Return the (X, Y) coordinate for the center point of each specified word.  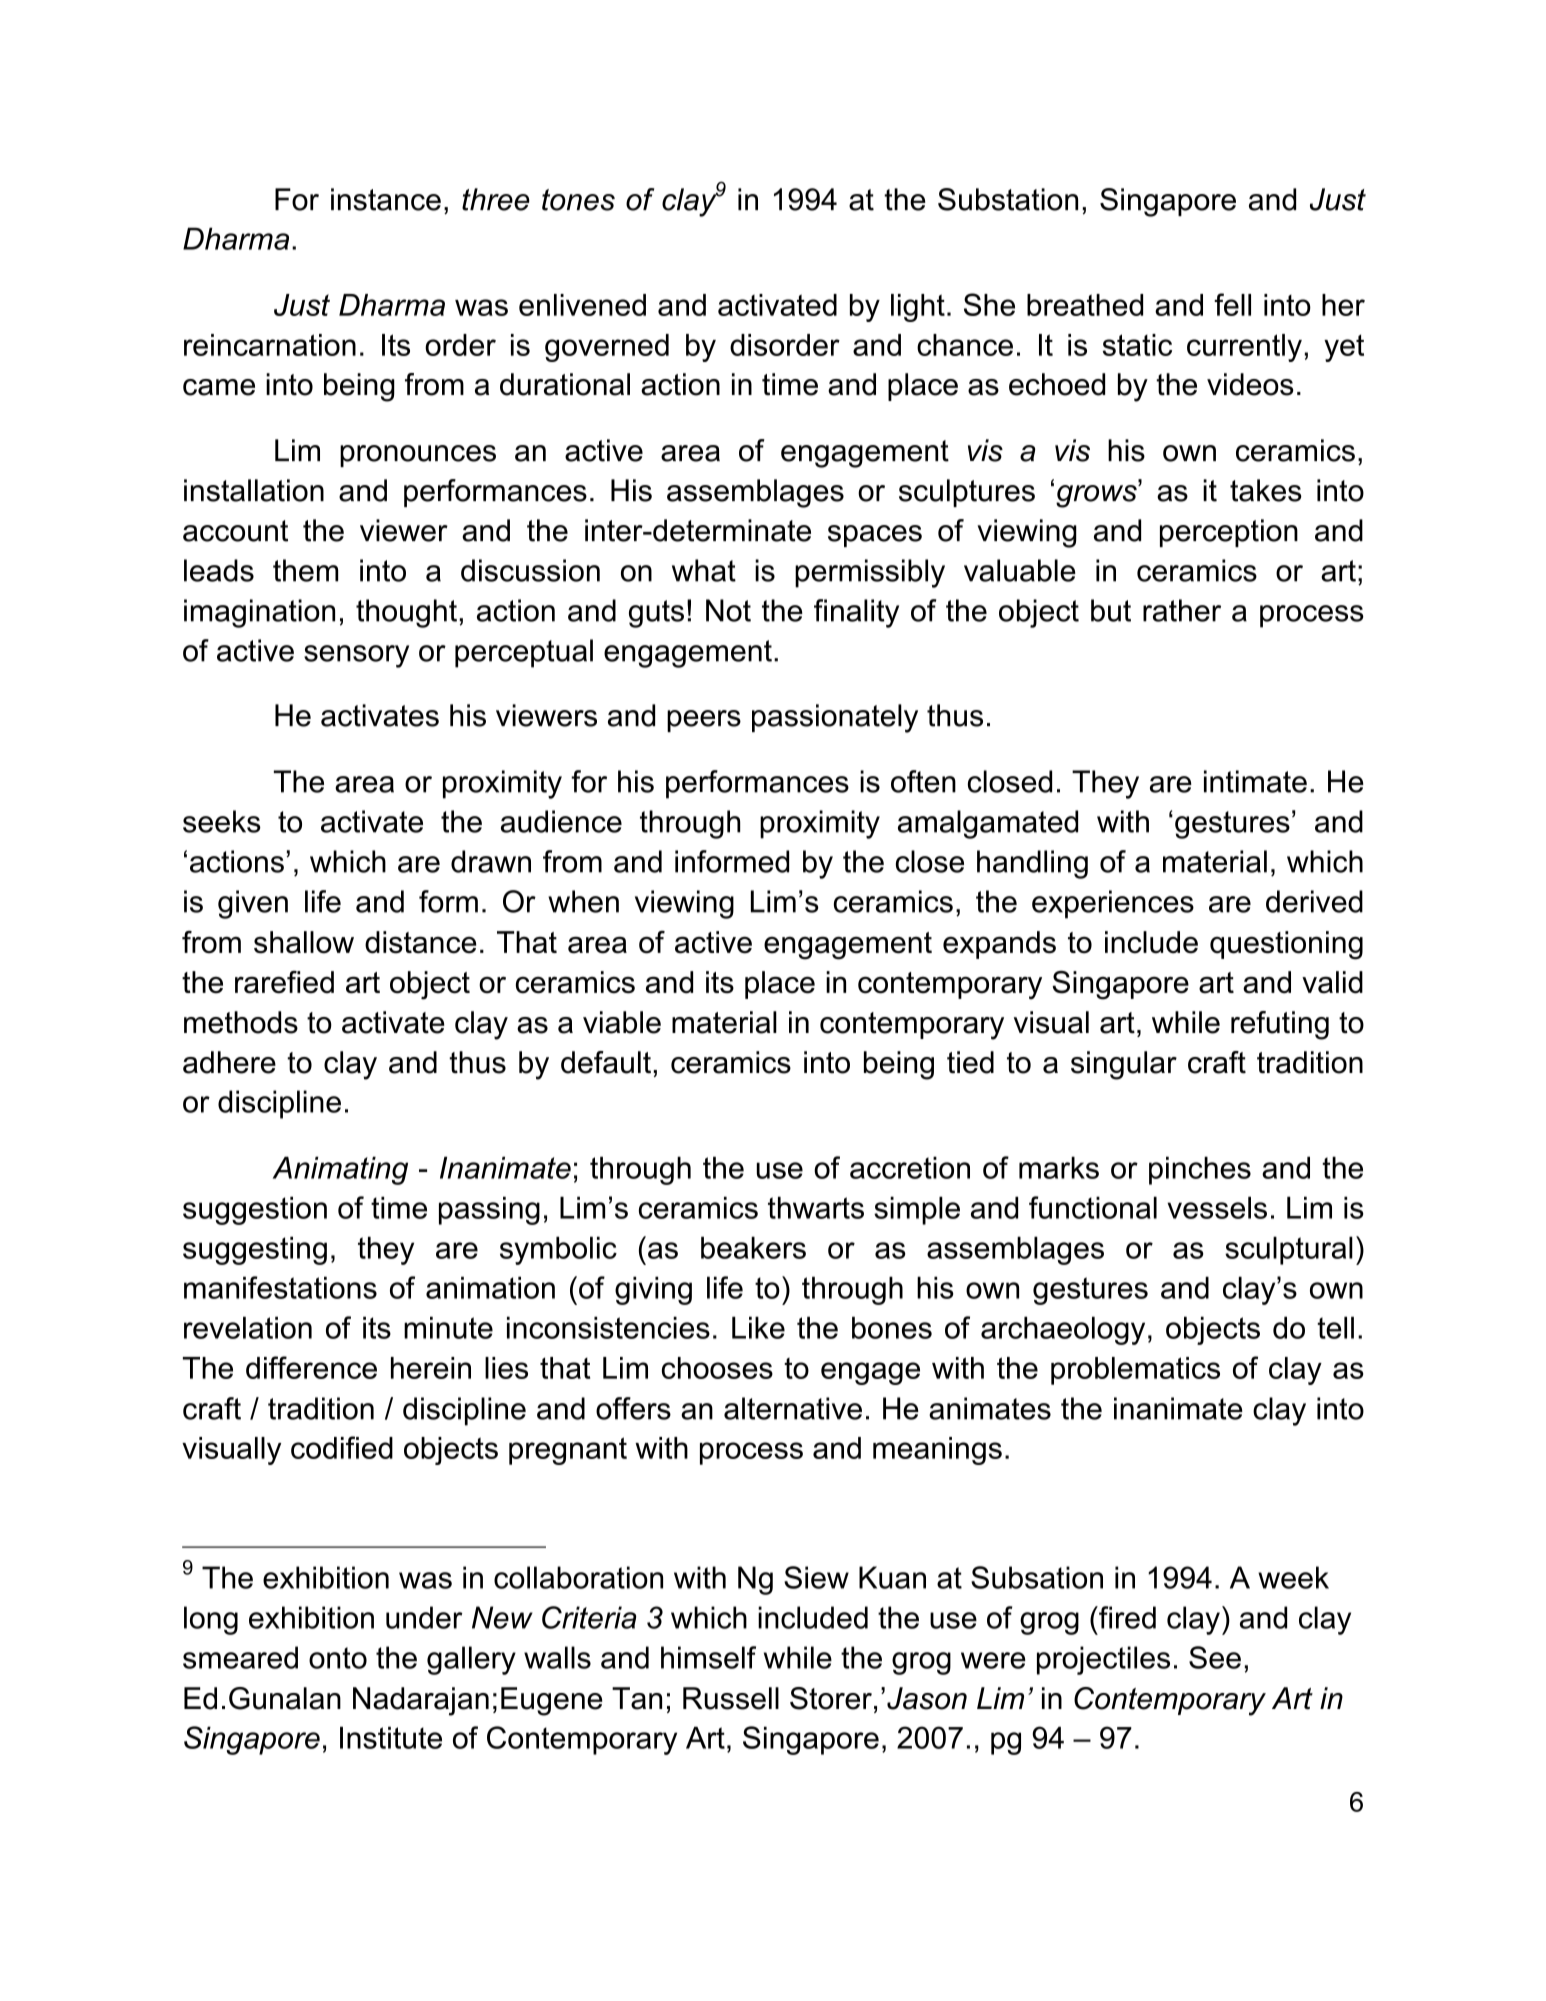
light (918, 308)
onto (338, 1658)
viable (622, 1022)
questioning (1286, 945)
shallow (304, 942)
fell (1232, 304)
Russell (731, 1698)
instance (386, 199)
